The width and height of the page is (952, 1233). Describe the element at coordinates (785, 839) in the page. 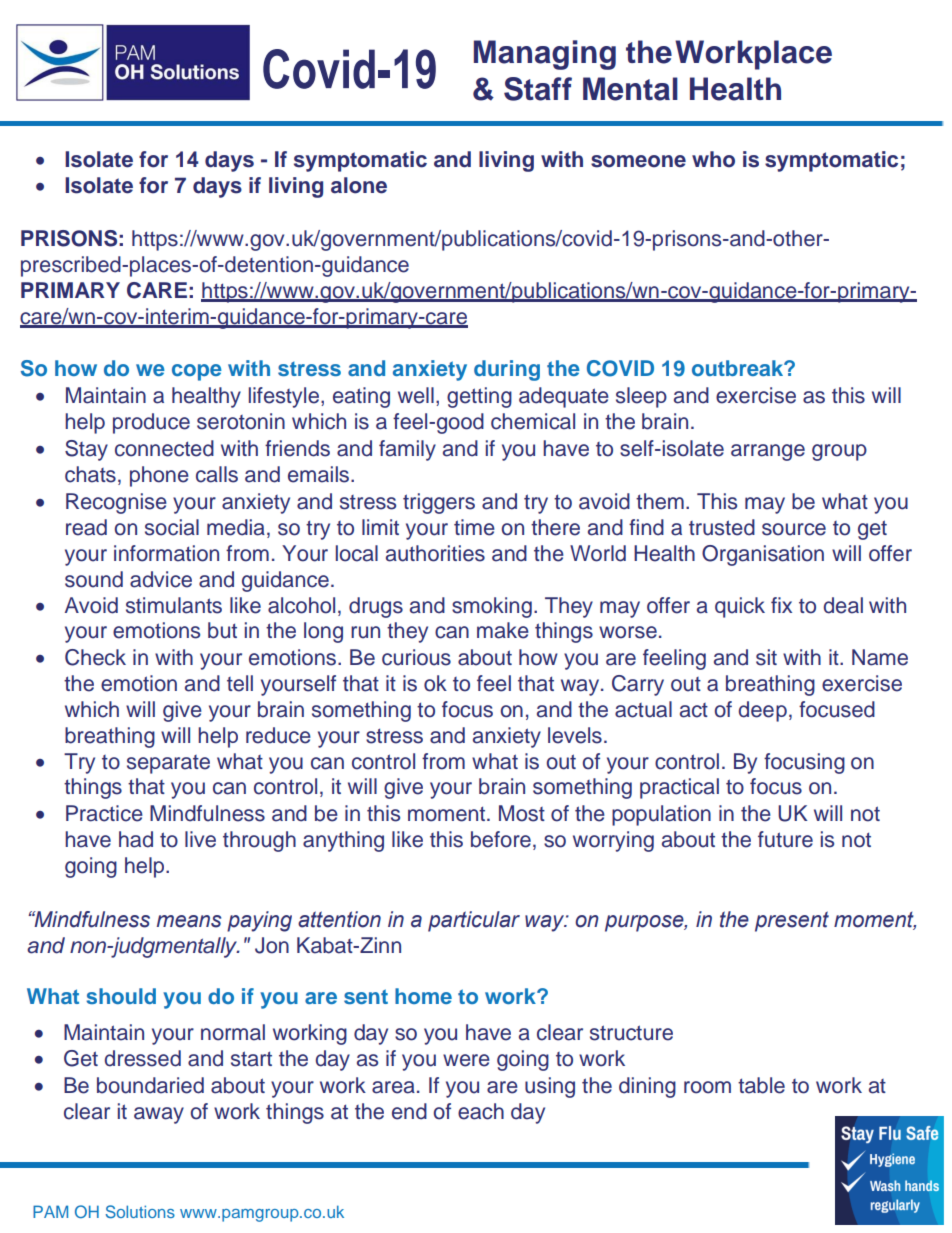

I see `future` at that location.
